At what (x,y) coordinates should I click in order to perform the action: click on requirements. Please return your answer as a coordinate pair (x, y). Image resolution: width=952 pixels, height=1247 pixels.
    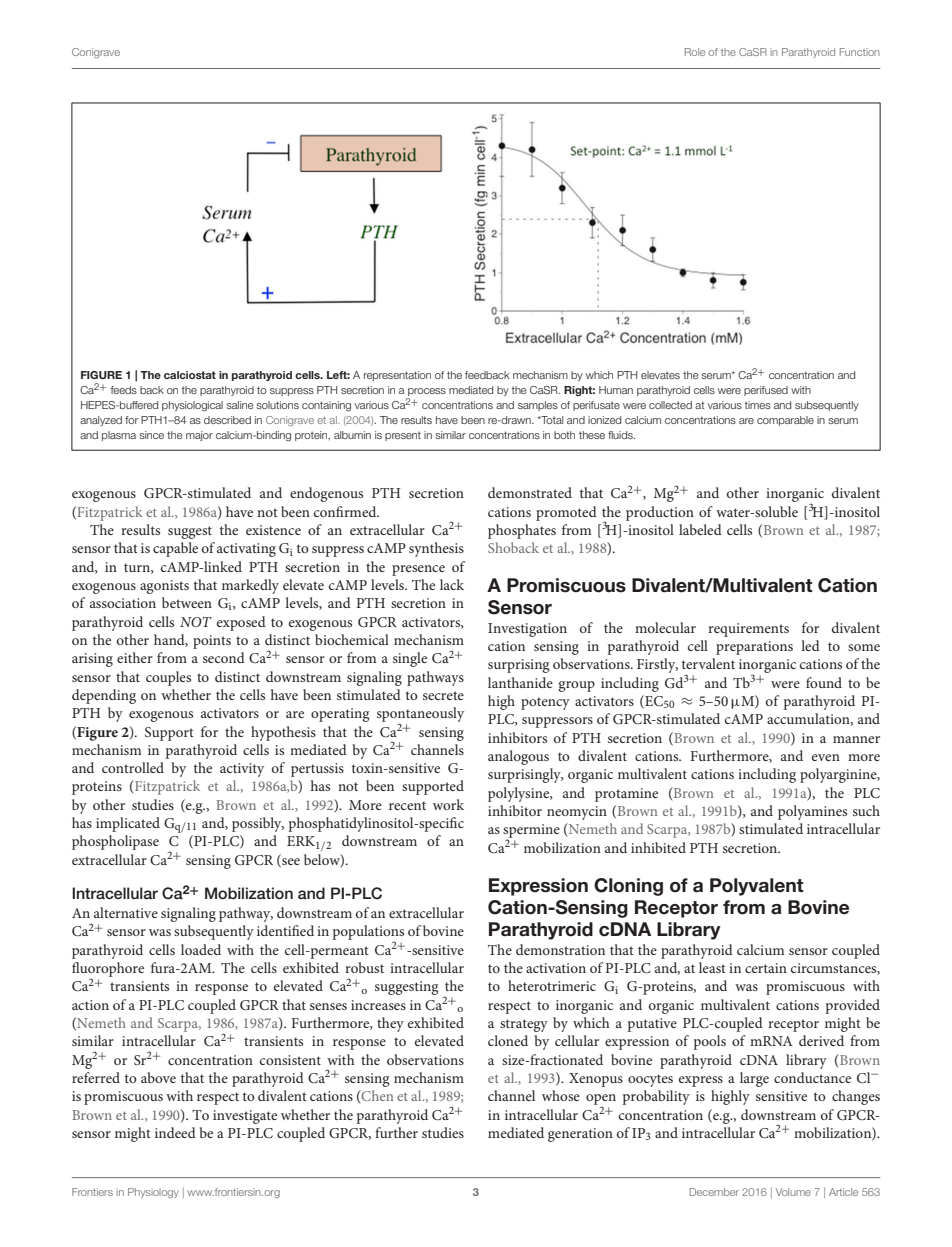
    Looking at the image, I should click on (748, 630).
